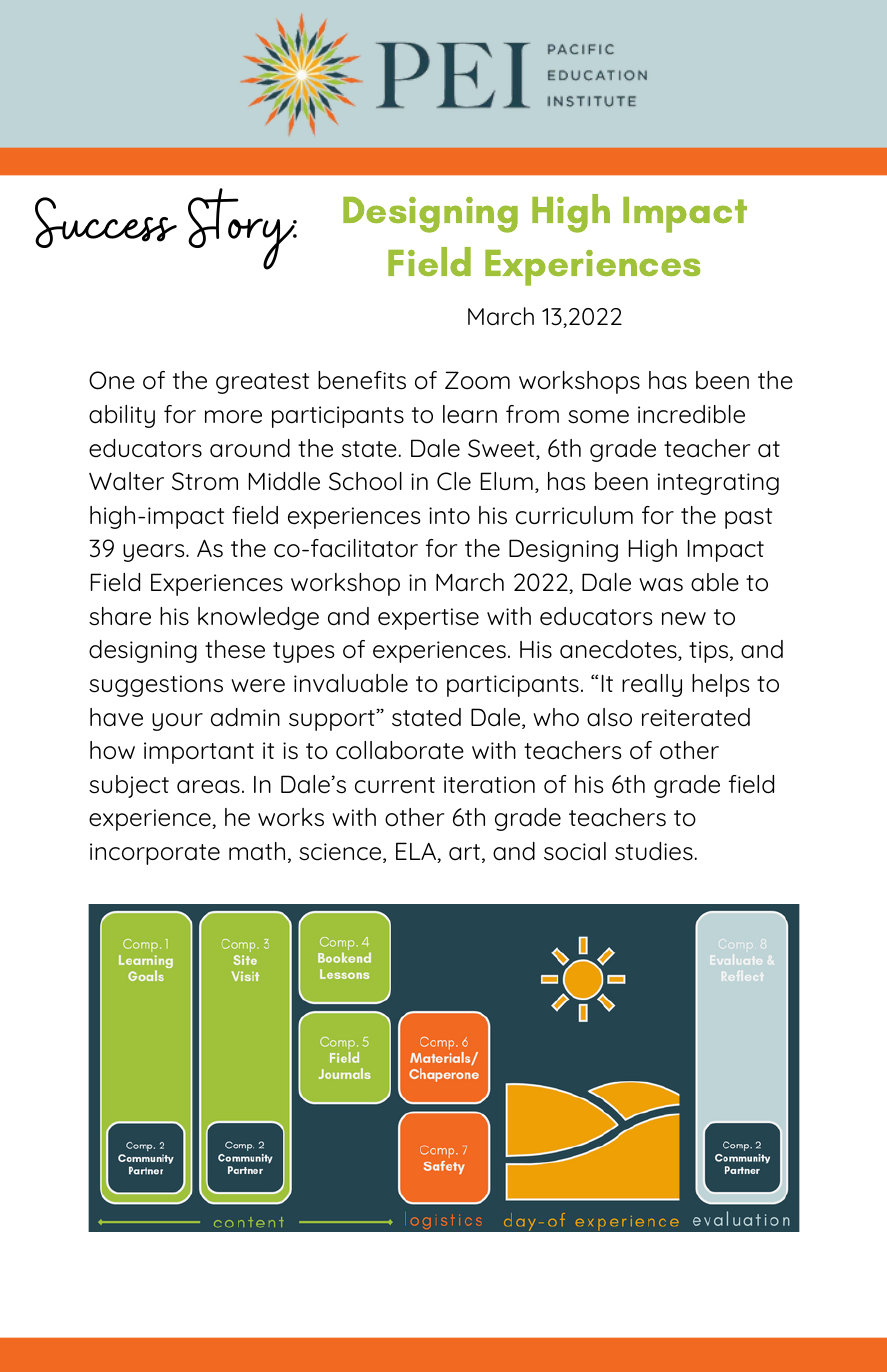 Image resolution: width=887 pixels, height=1372 pixels. I want to click on Story, so click(242, 229).
